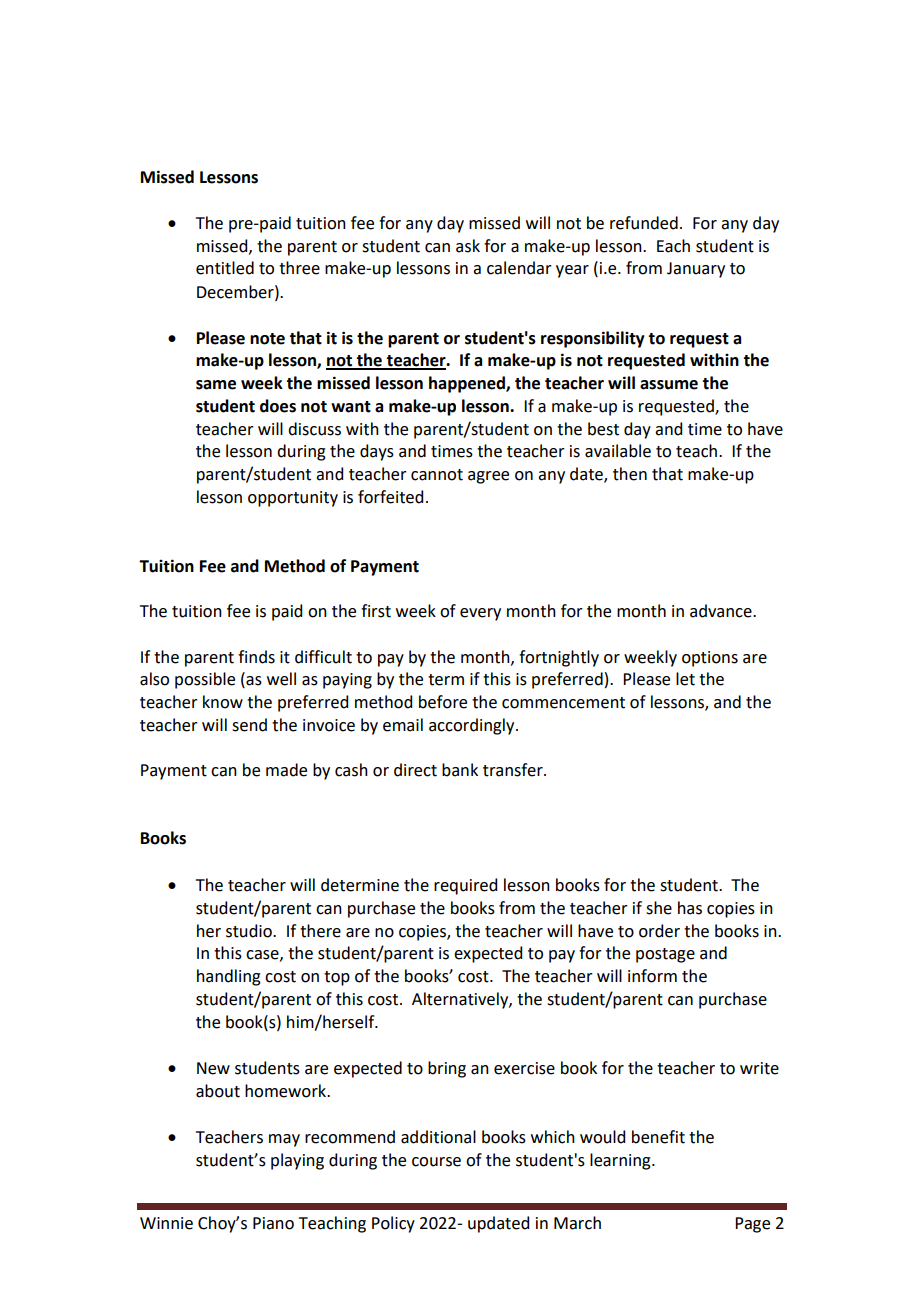 The height and width of the screenshot is (1308, 924). I want to click on course, so click(436, 1162).
